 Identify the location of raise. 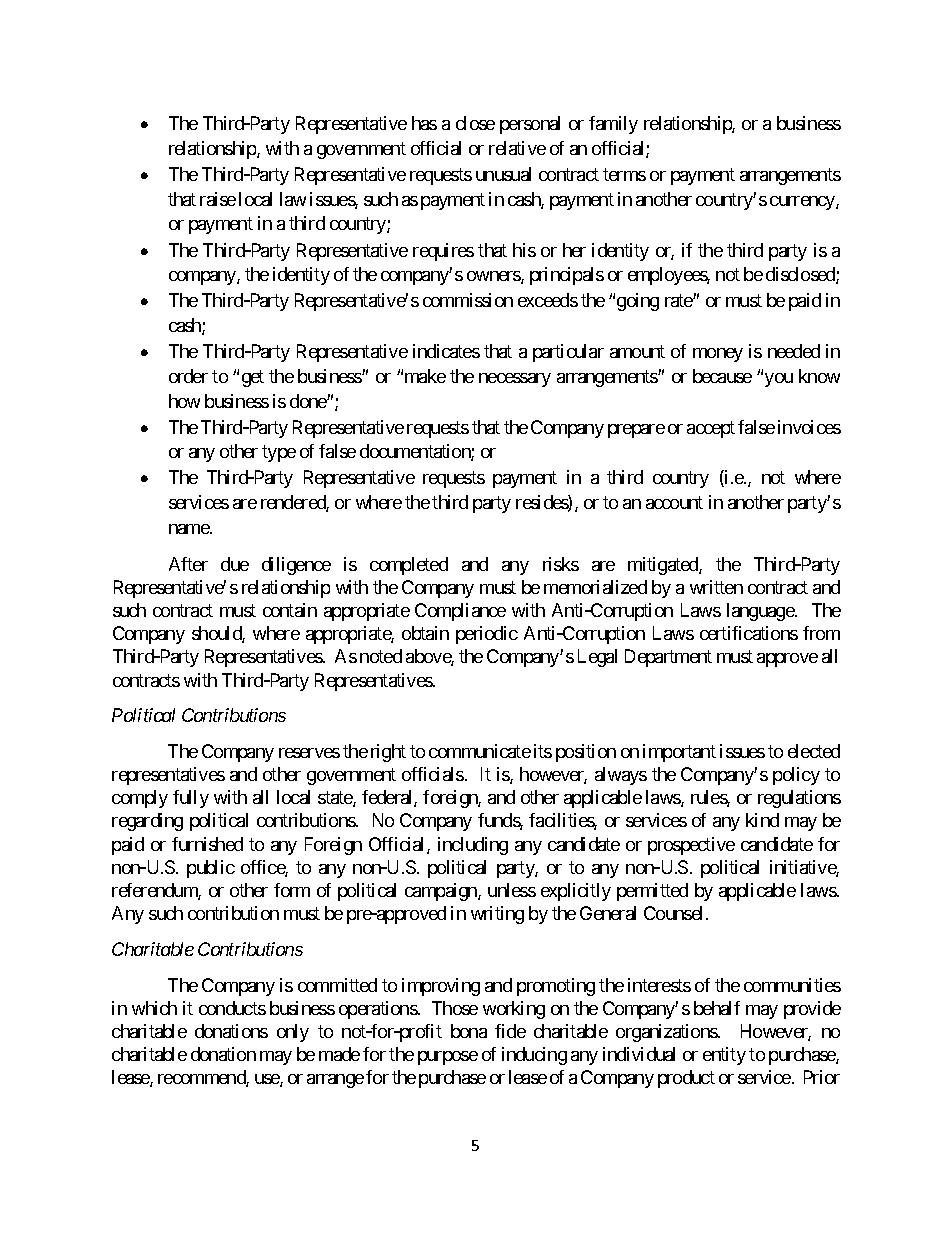
(218, 199).
